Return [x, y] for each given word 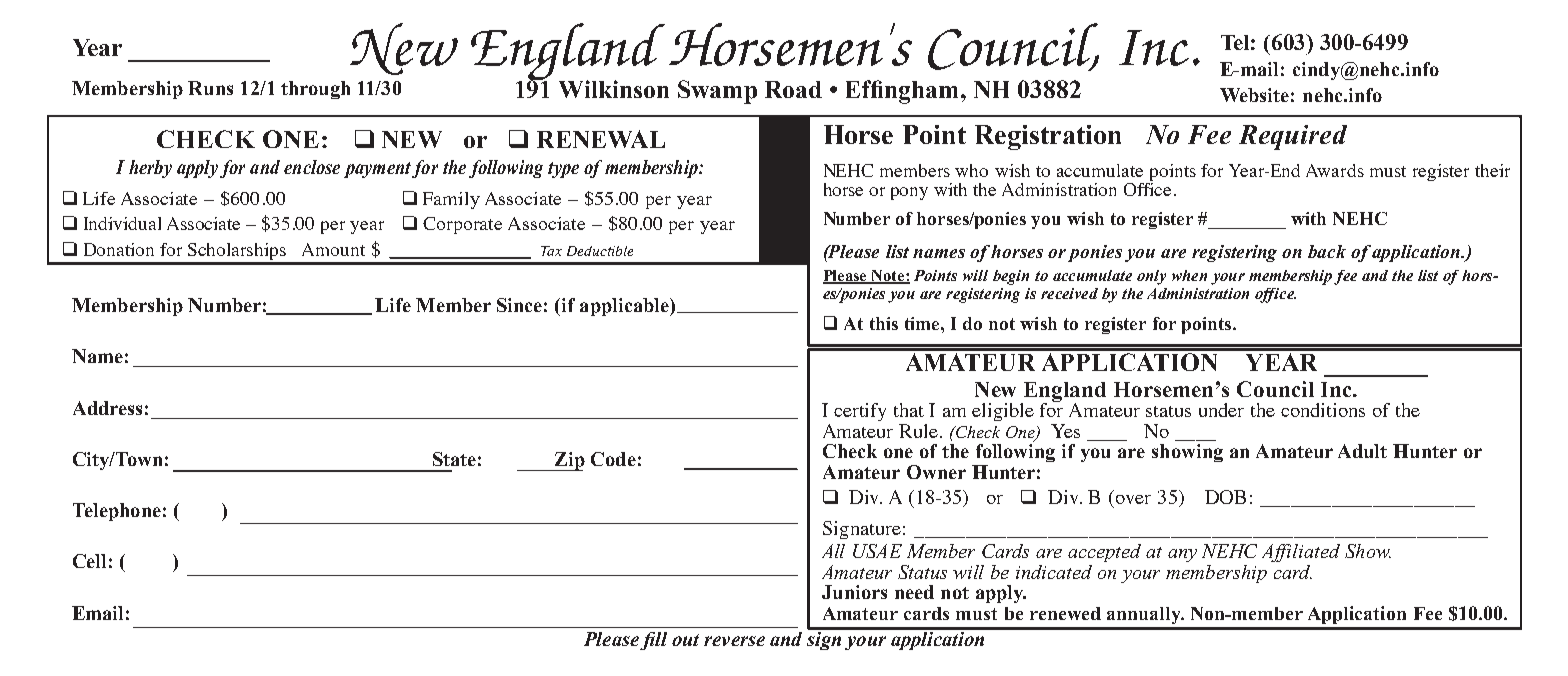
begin [1011, 277]
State [454, 459]
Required [1293, 137]
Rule [918, 431]
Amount [333, 249]
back [1327, 251]
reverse [734, 641]
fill [653, 641]
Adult [1362, 451]
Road [793, 89]
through [315, 90]
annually [1145, 615]
